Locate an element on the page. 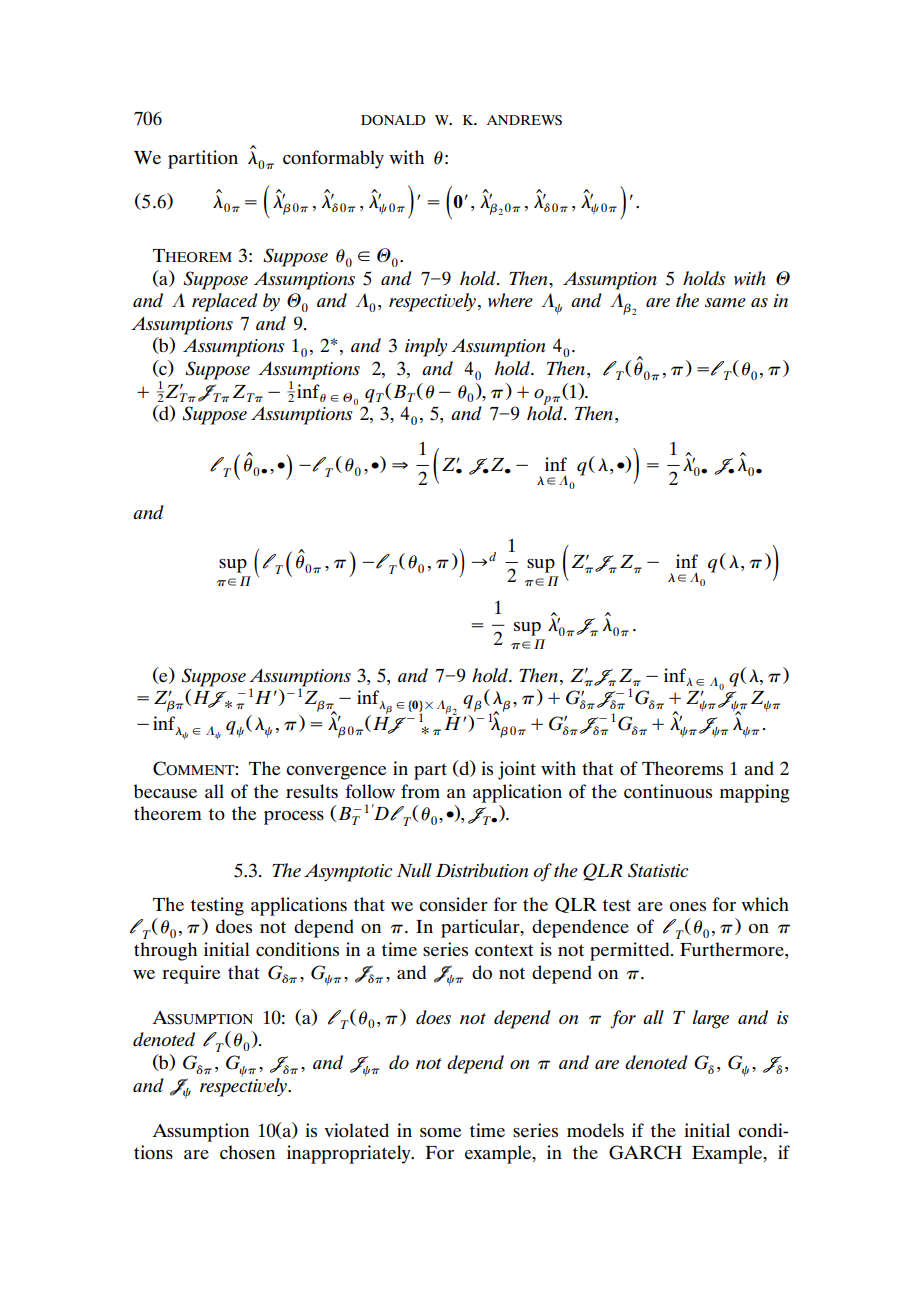  models is located at coordinates (595, 1130).
